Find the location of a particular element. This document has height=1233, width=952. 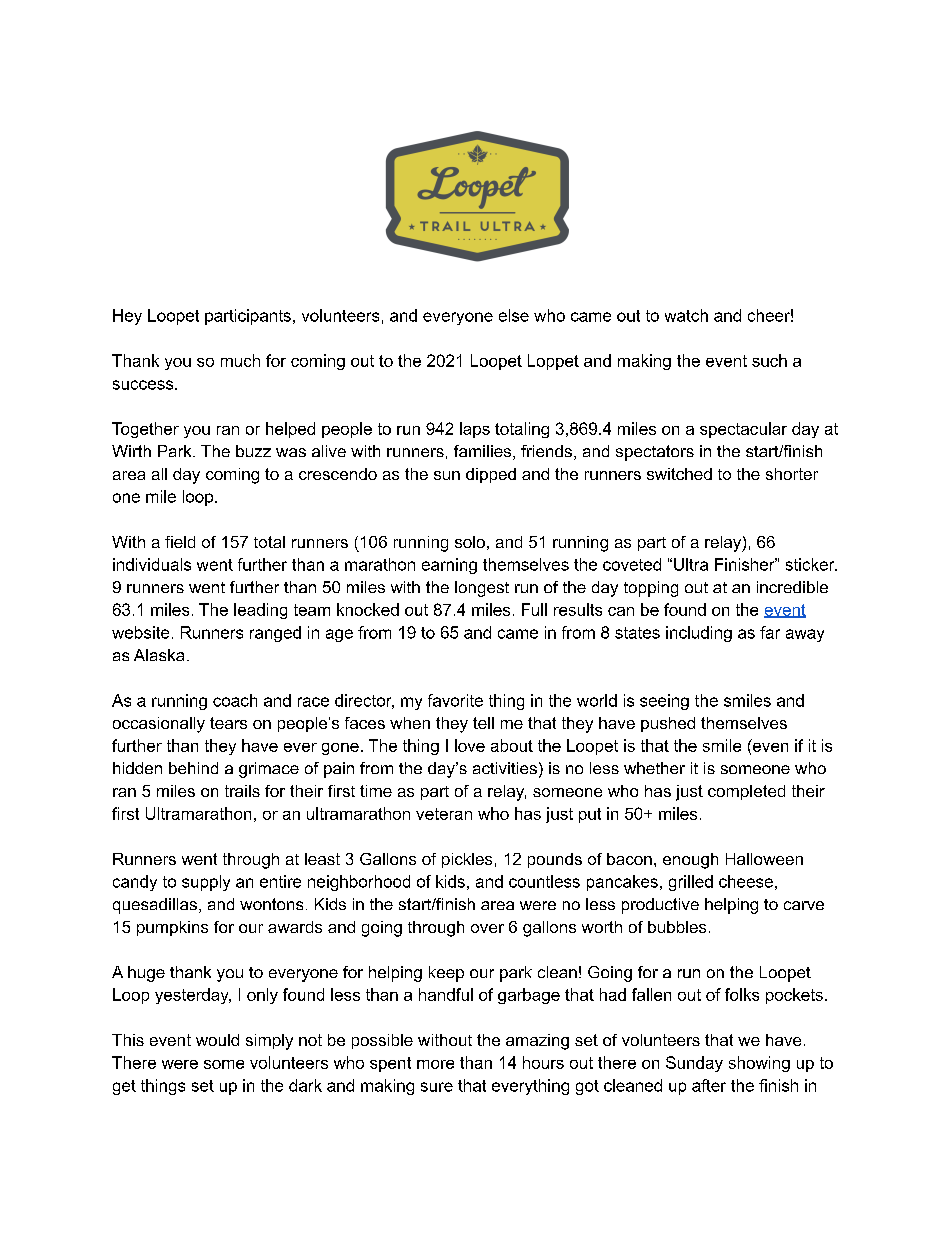

would is located at coordinates (217, 1040).
